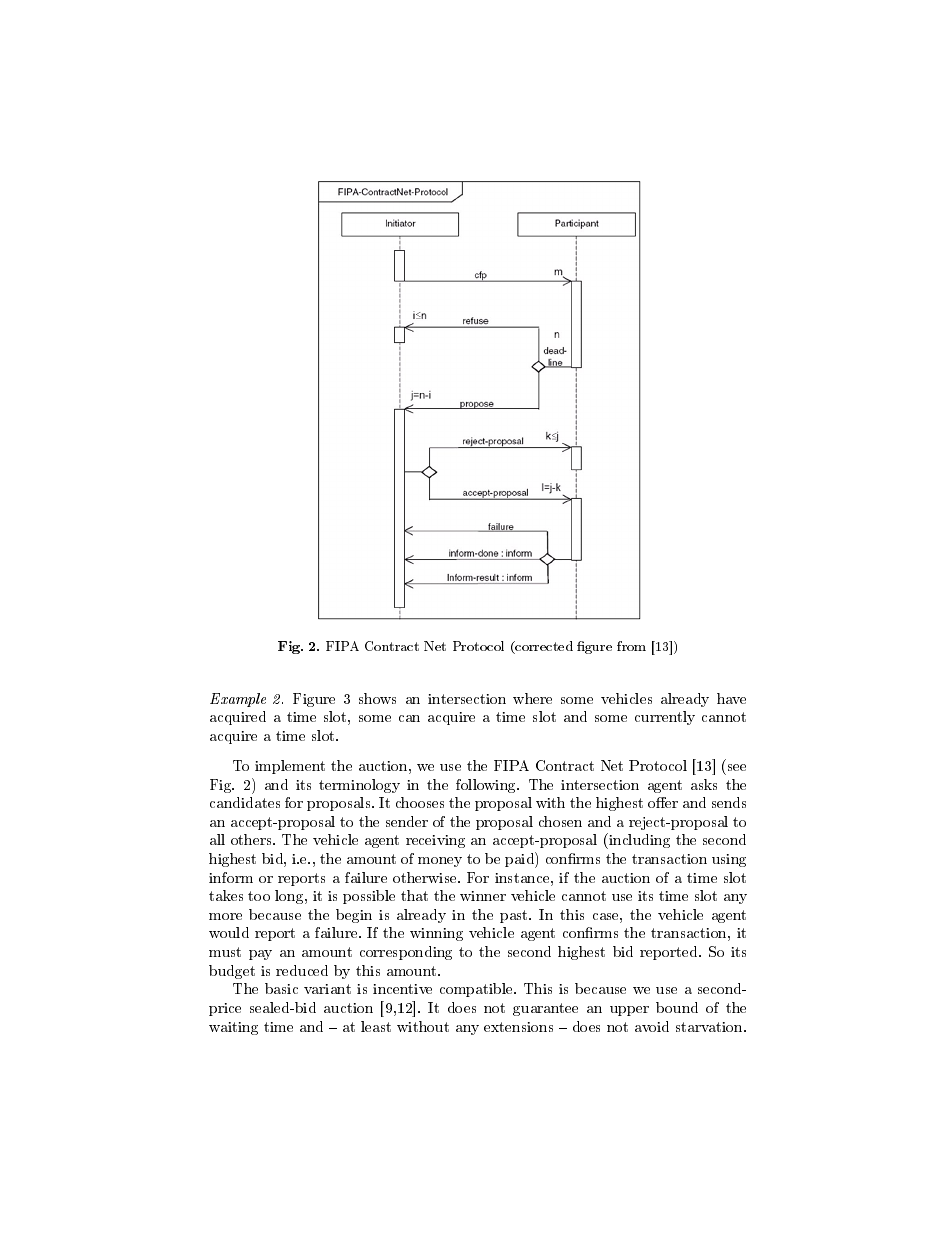  Describe the element at coordinates (665, 718) in the document. I see `currently` at that location.
